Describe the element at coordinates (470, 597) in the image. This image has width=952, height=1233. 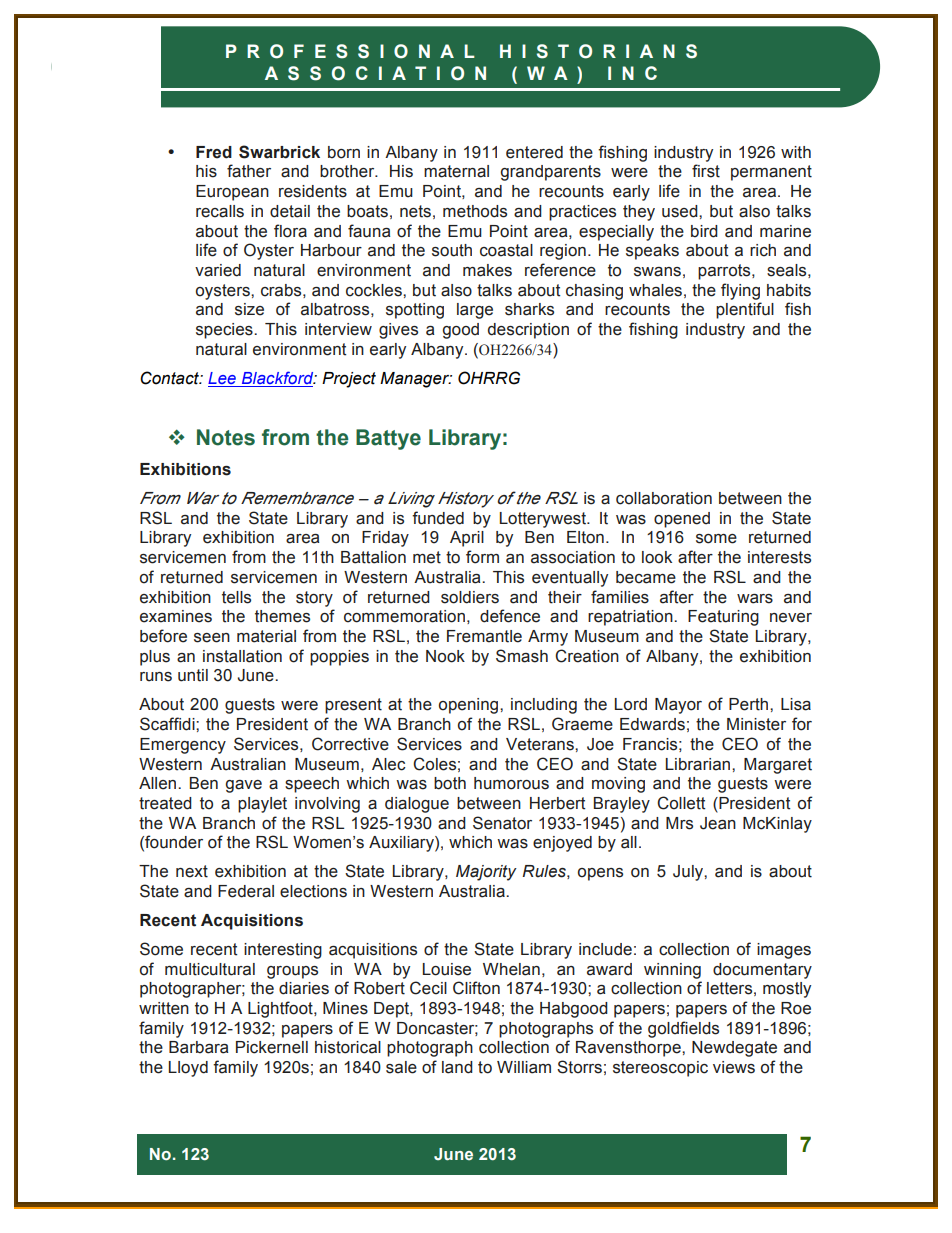
I see `soldiers` at that location.
